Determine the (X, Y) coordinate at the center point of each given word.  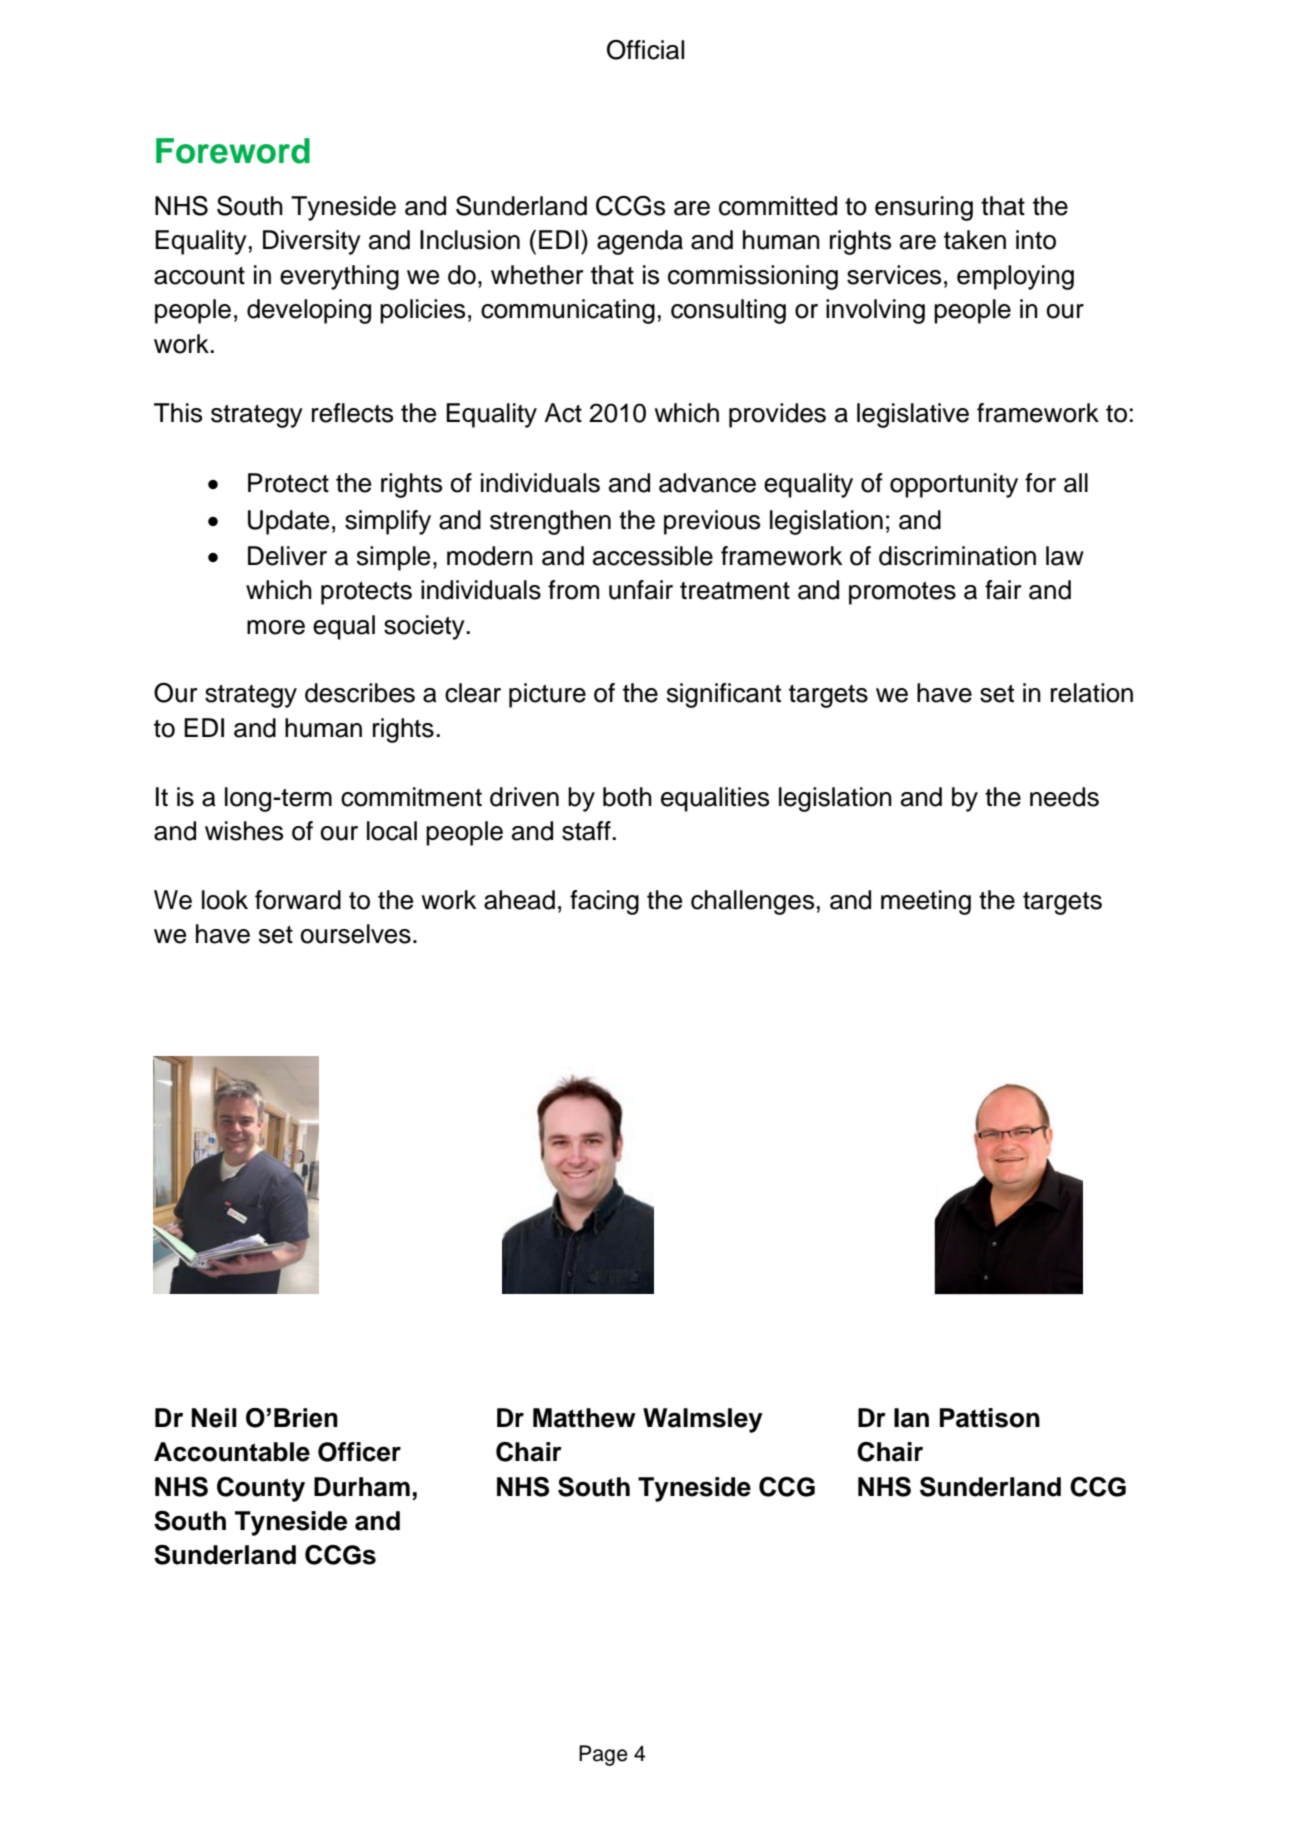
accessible (653, 556)
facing (604, 902)
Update (288, 522)
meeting (926, 902)
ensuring (924, 208)
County (261, 1489)
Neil (214, 1418)
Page (603, 1755)
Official (645, 50)
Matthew (584, 1418)
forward (298, 900)
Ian (911, 1418)
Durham (362, 1487)
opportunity (954, 485)
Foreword (233, 151)
